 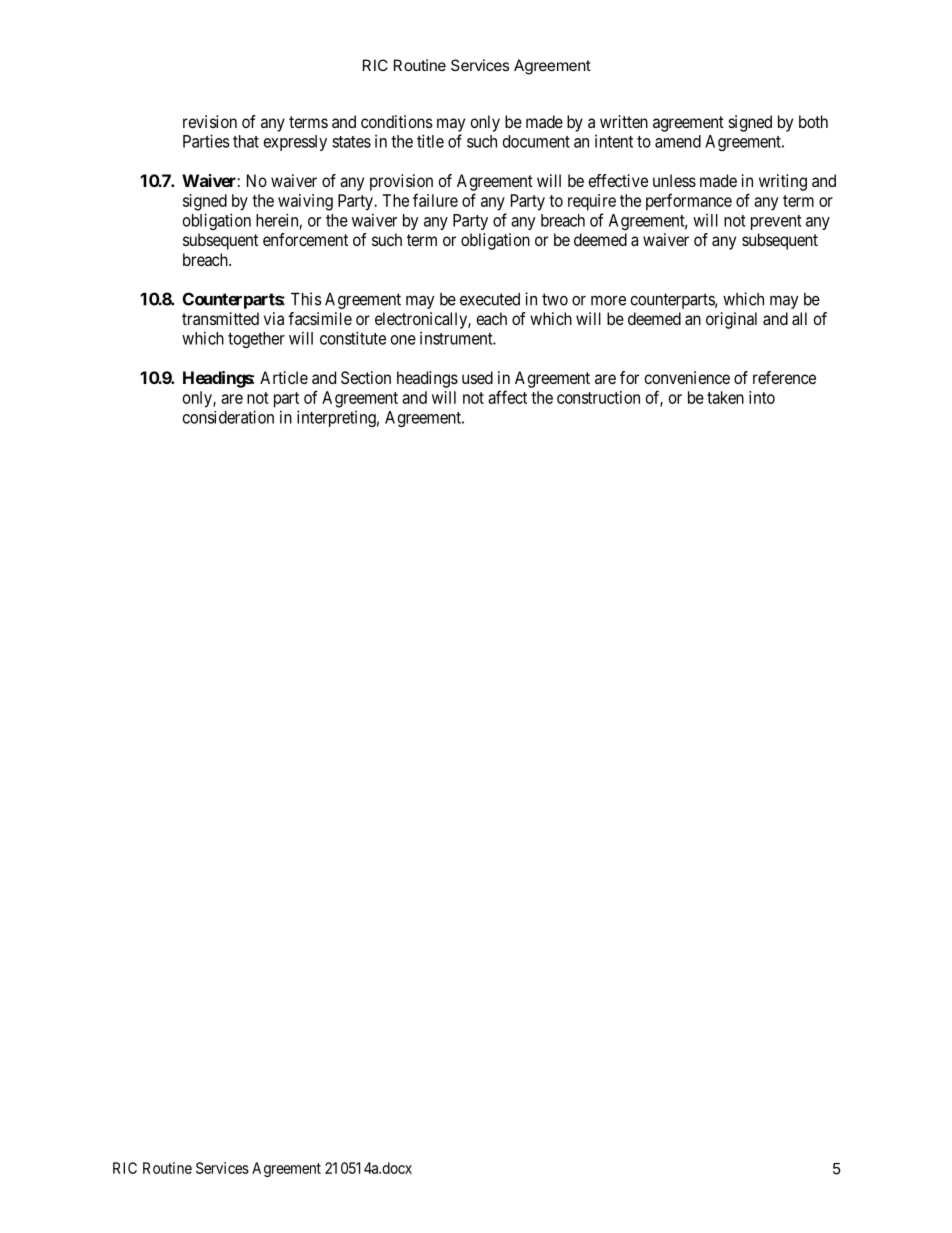 I want to click on via, so click(x=274, y=318).
